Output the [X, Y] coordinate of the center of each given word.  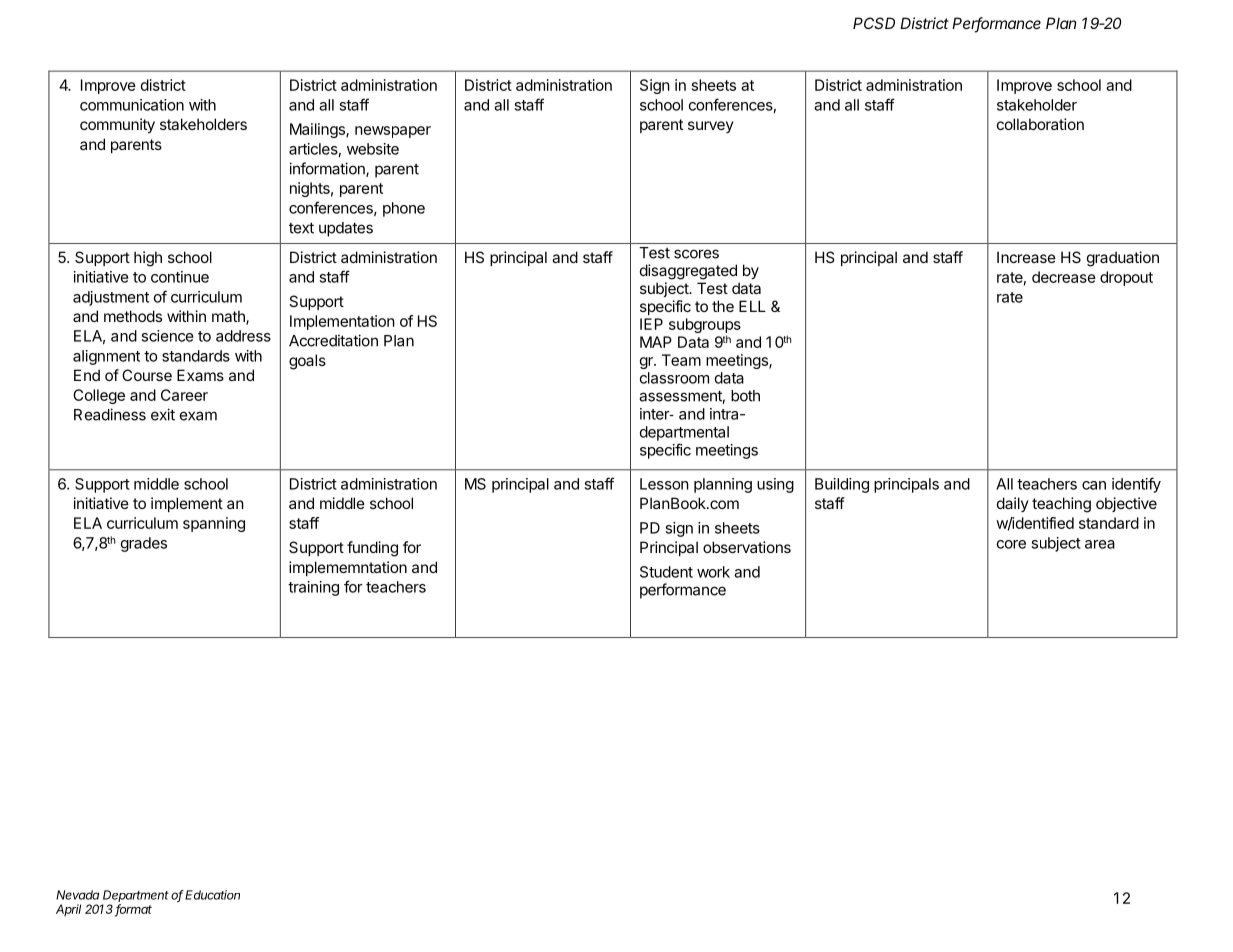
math [229, 317]
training [313, 588]
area [1100, 544]
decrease [1064, 277]
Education [212, 895]
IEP [651, 324]
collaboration [1040, 124]
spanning [214, 524]
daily [1013, 504]
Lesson [664, 484]
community [117, 125]
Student [666, 572]
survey [711, 127]
